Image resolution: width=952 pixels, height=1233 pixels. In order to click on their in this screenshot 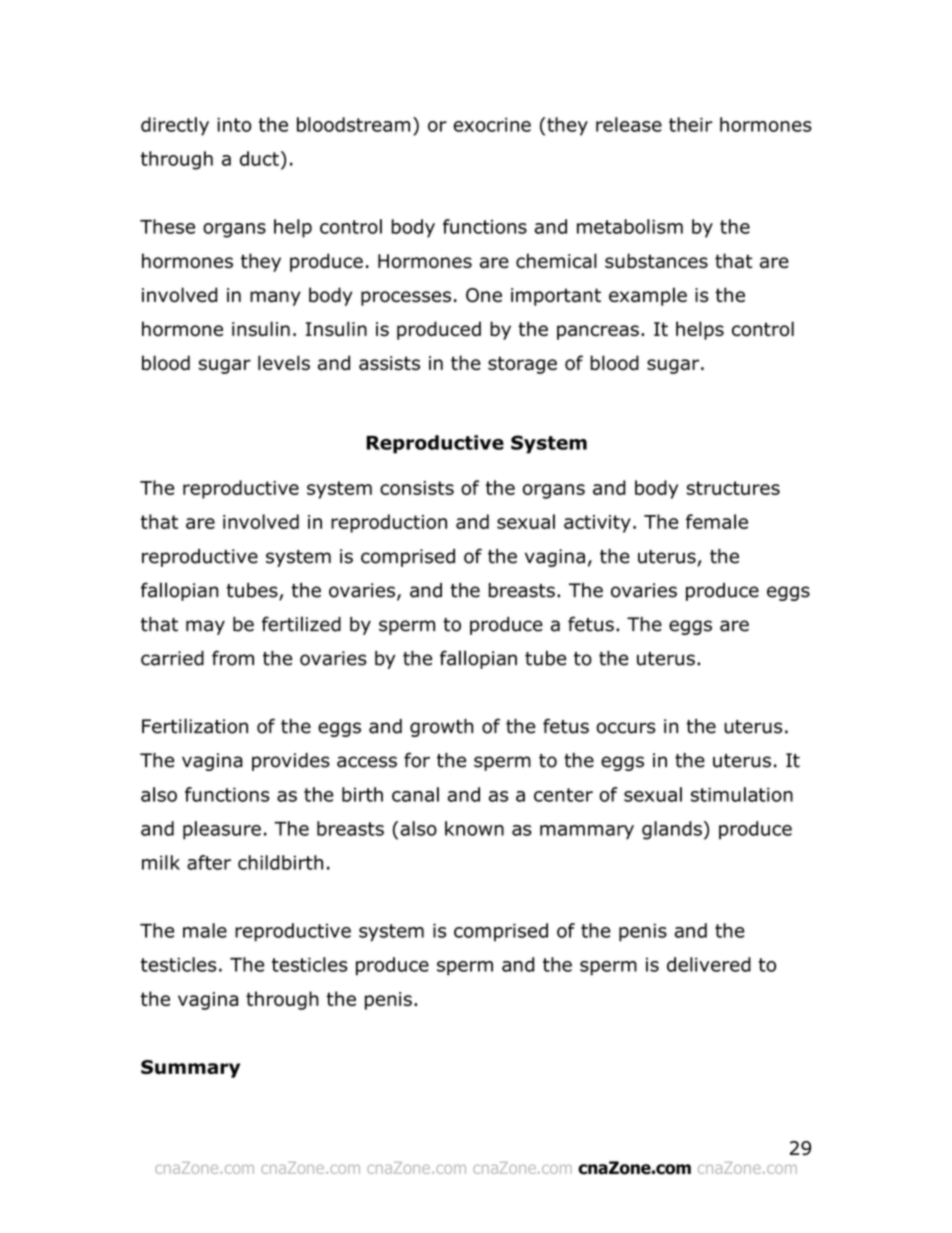, I will do `click(691, 124)`.
